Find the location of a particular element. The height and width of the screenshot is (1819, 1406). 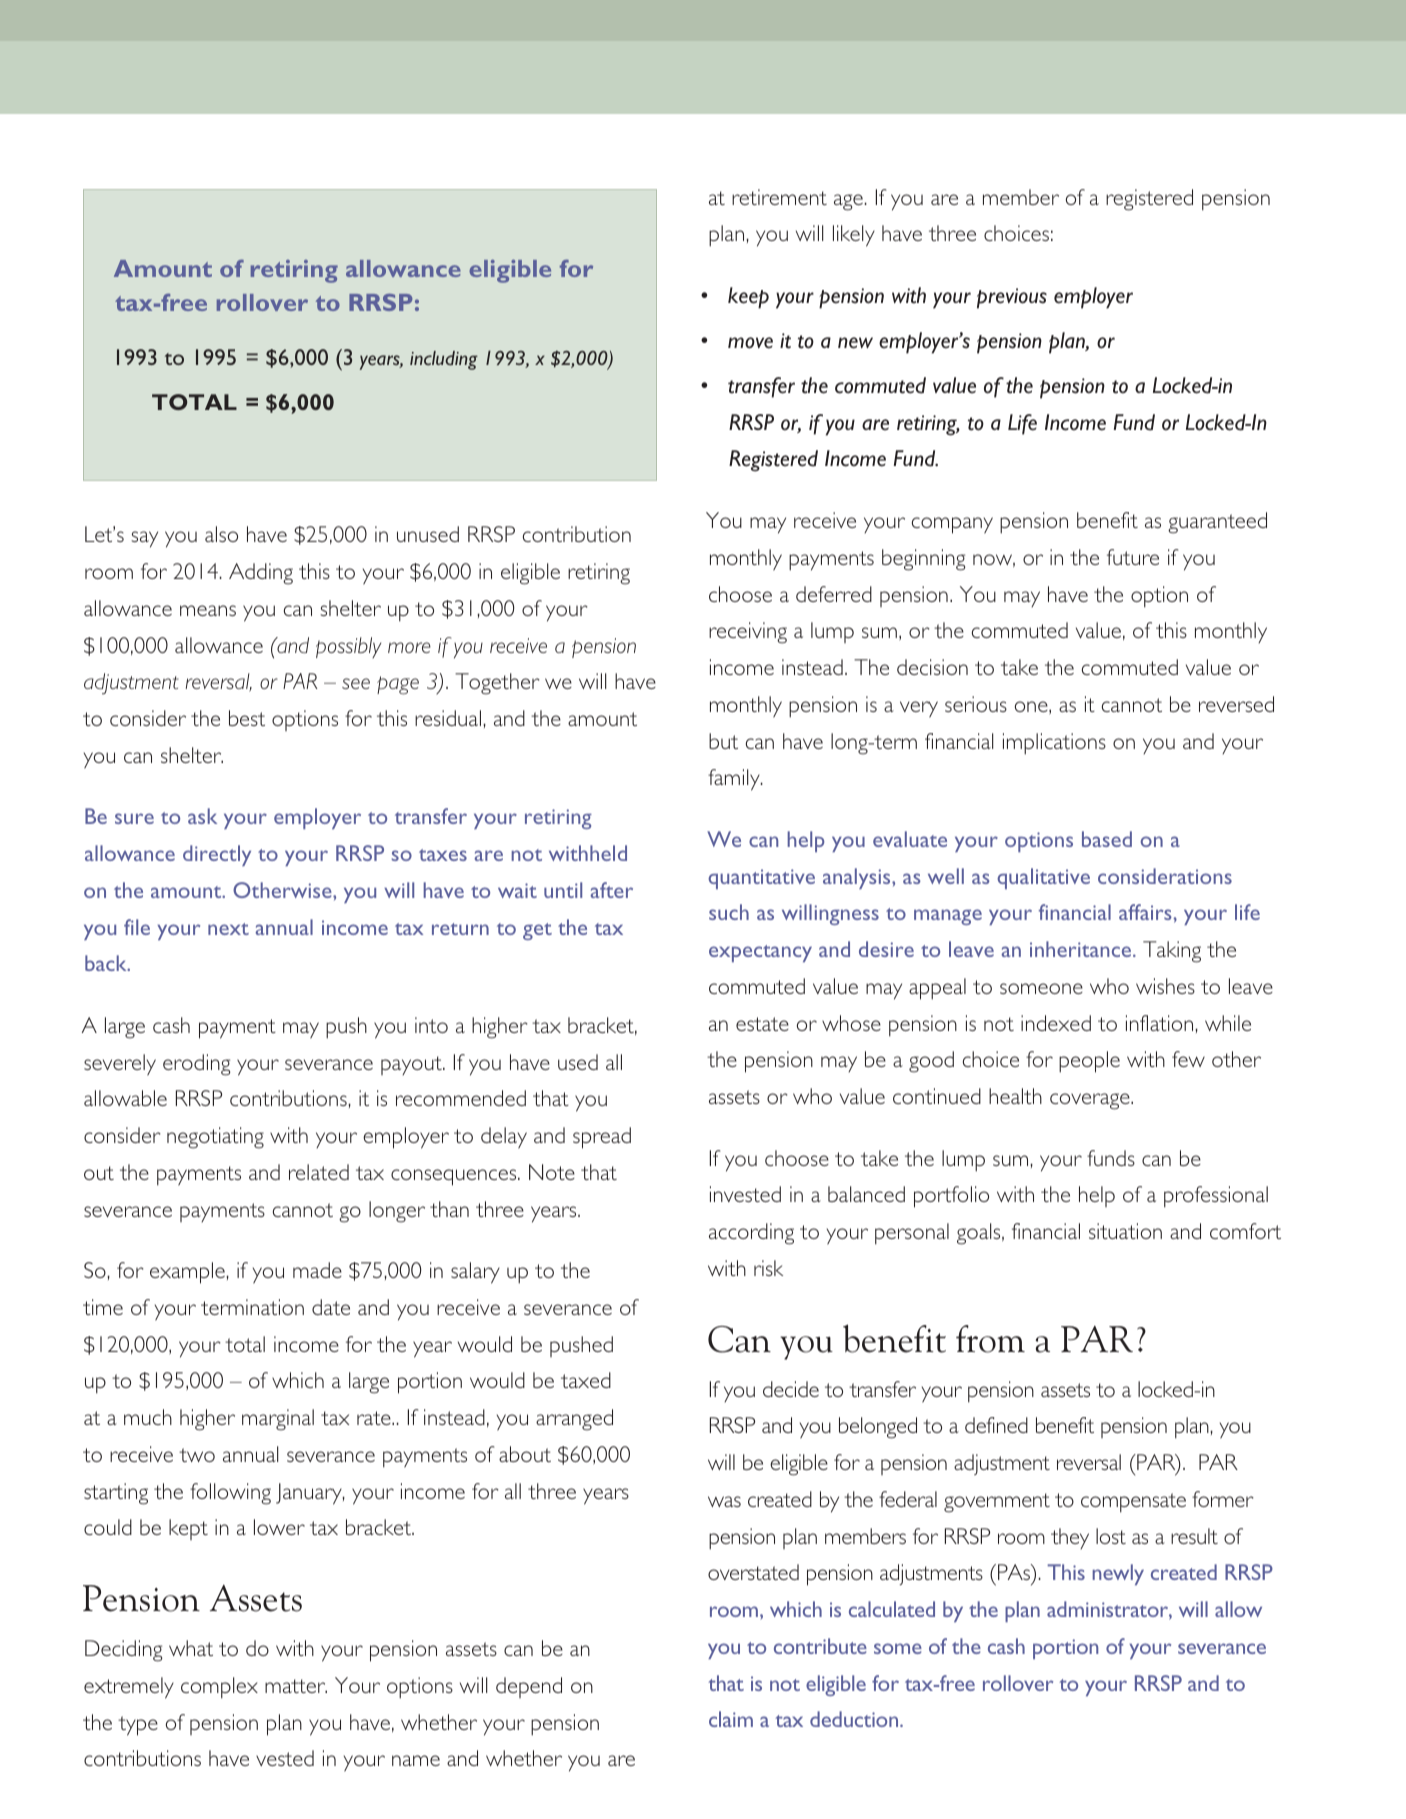

family is located at coordinates (735, 780).
